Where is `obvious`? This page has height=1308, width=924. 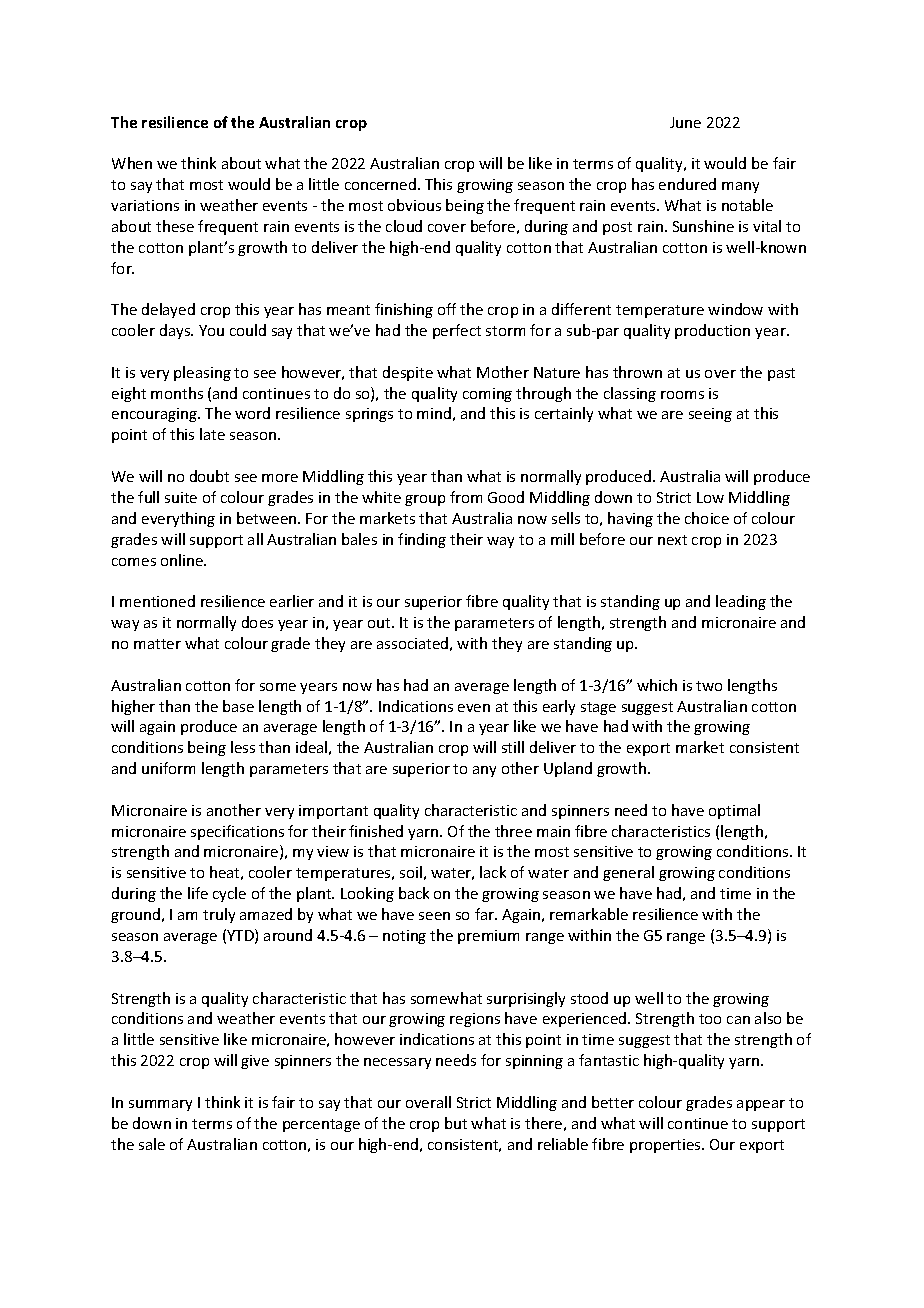
obvious is located at coordinates (414, 205).
